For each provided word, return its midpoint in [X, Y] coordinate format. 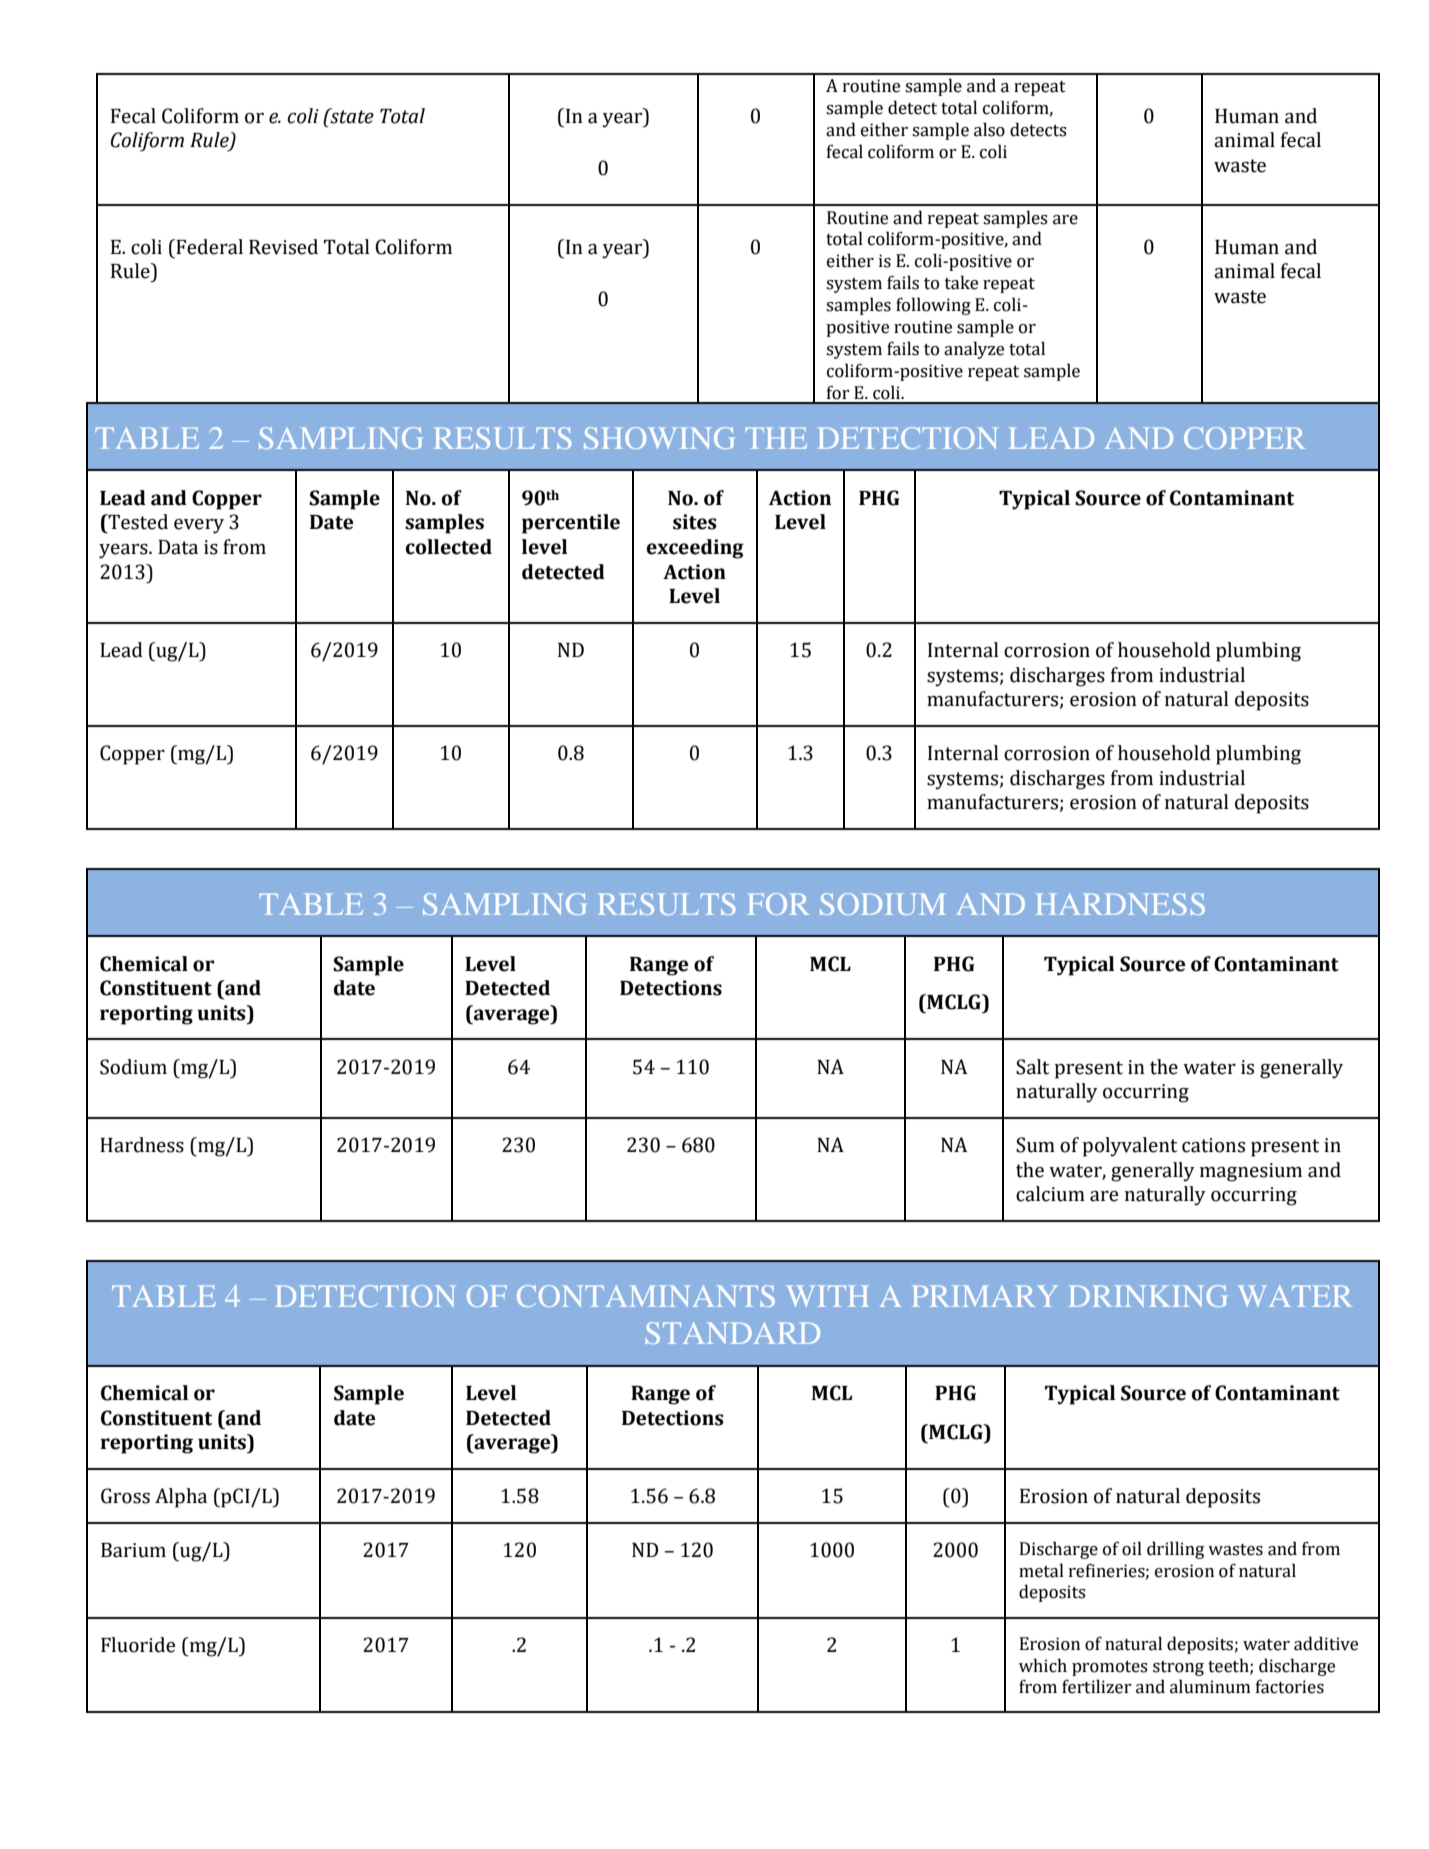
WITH [827, 1296]
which [1043, 1665]
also [989, 129]
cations [1213, 1145]
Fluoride [138, 1645]
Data [178, 547]
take [961, 282]
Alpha [181, 1498]
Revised [283, 247]
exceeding [695, 549]
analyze [974, 350]
